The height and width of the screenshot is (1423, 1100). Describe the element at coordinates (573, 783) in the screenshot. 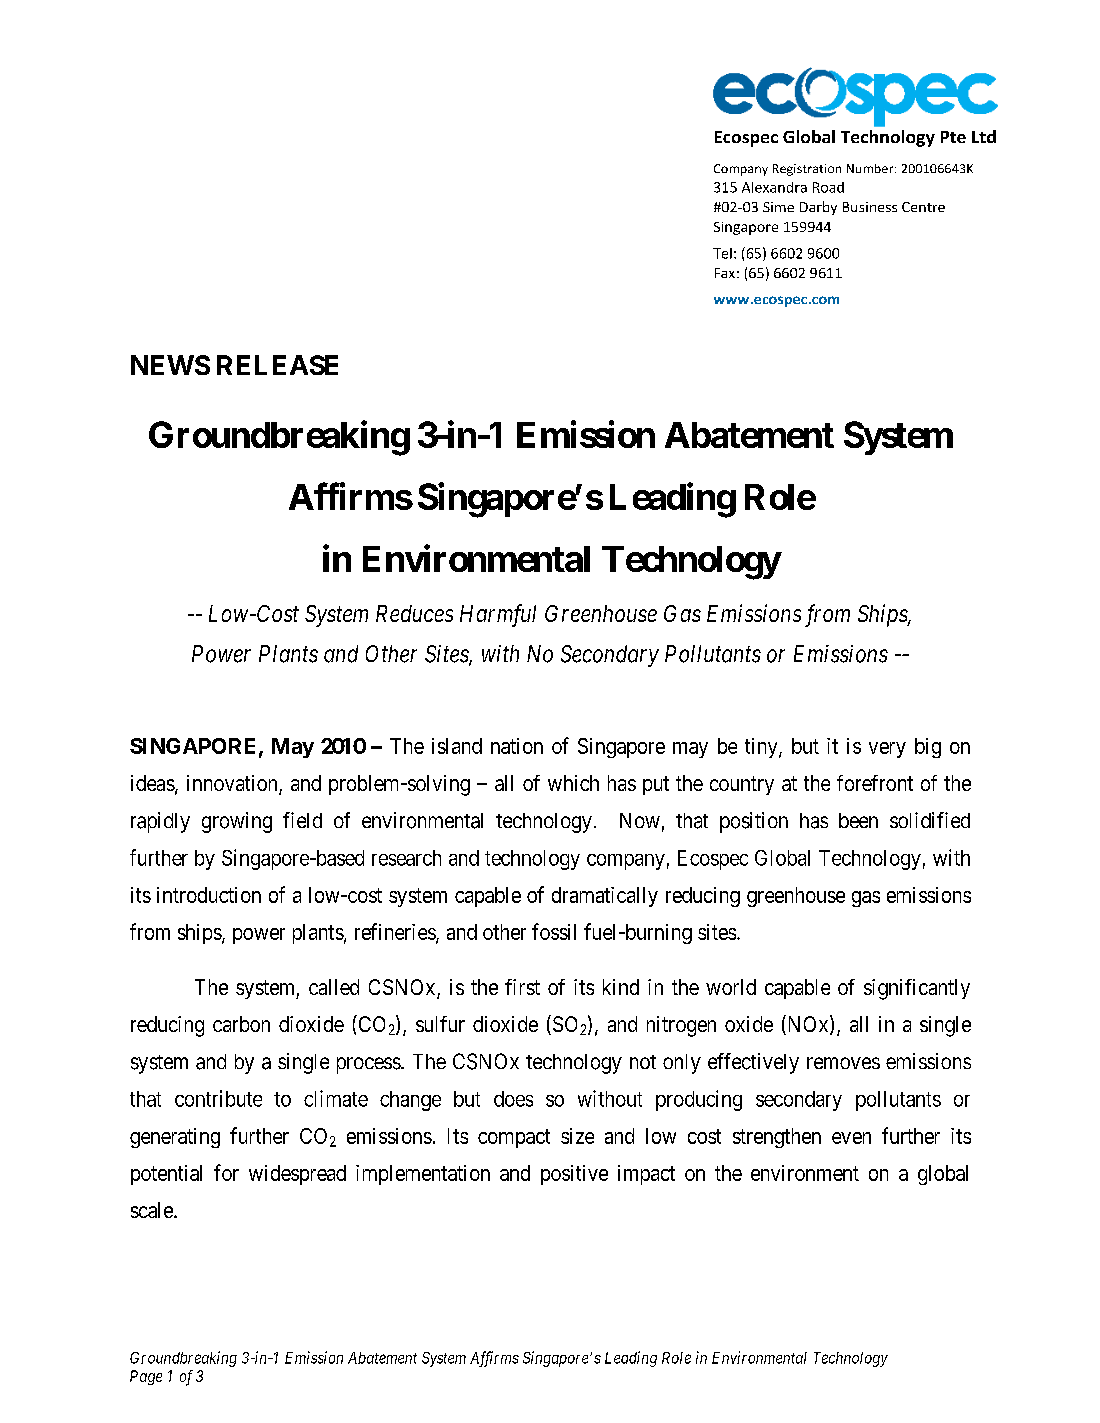

I see `which` at that location.
